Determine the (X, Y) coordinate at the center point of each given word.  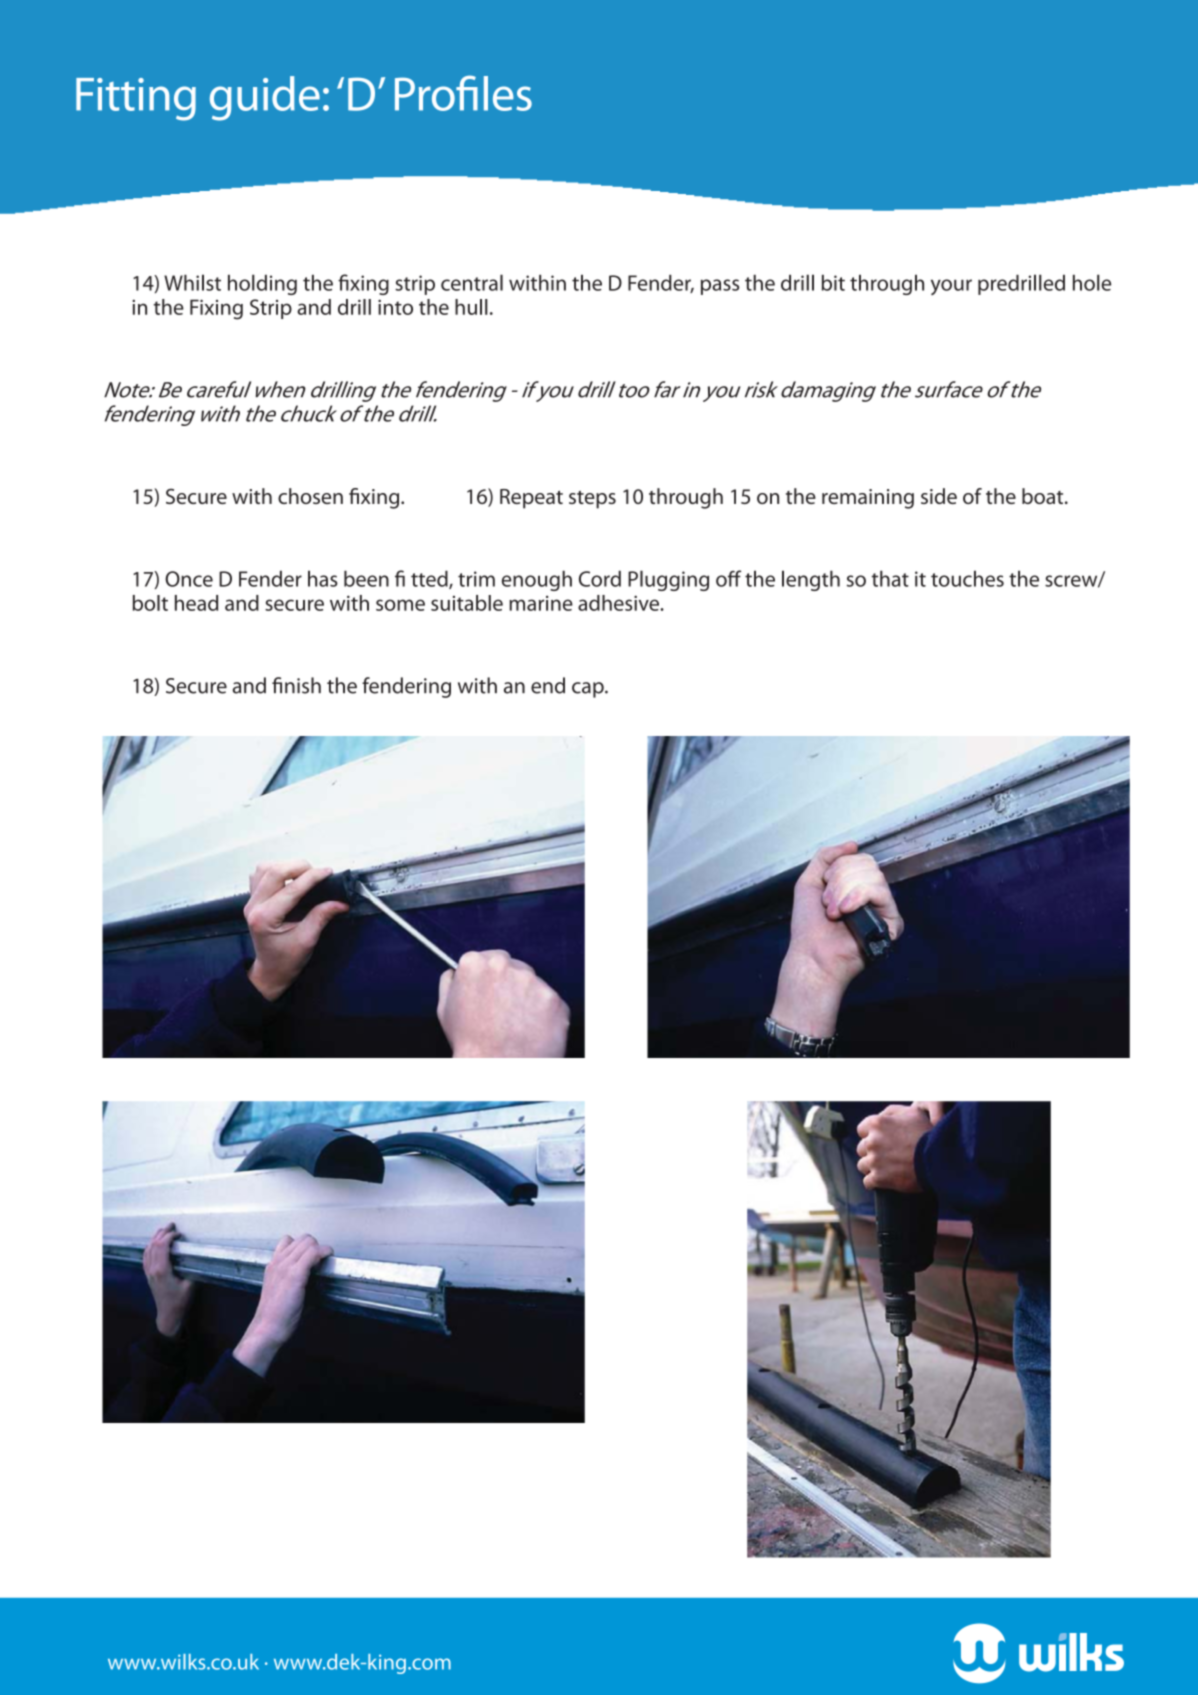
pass (720, 287)
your (951, 287)
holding (262, 284)
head (196, 603)
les (508, 93)
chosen (310, 496)
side (939, 496)
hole (1092, 282)
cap (589, 690)
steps (592, 500)
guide (265, 98)
